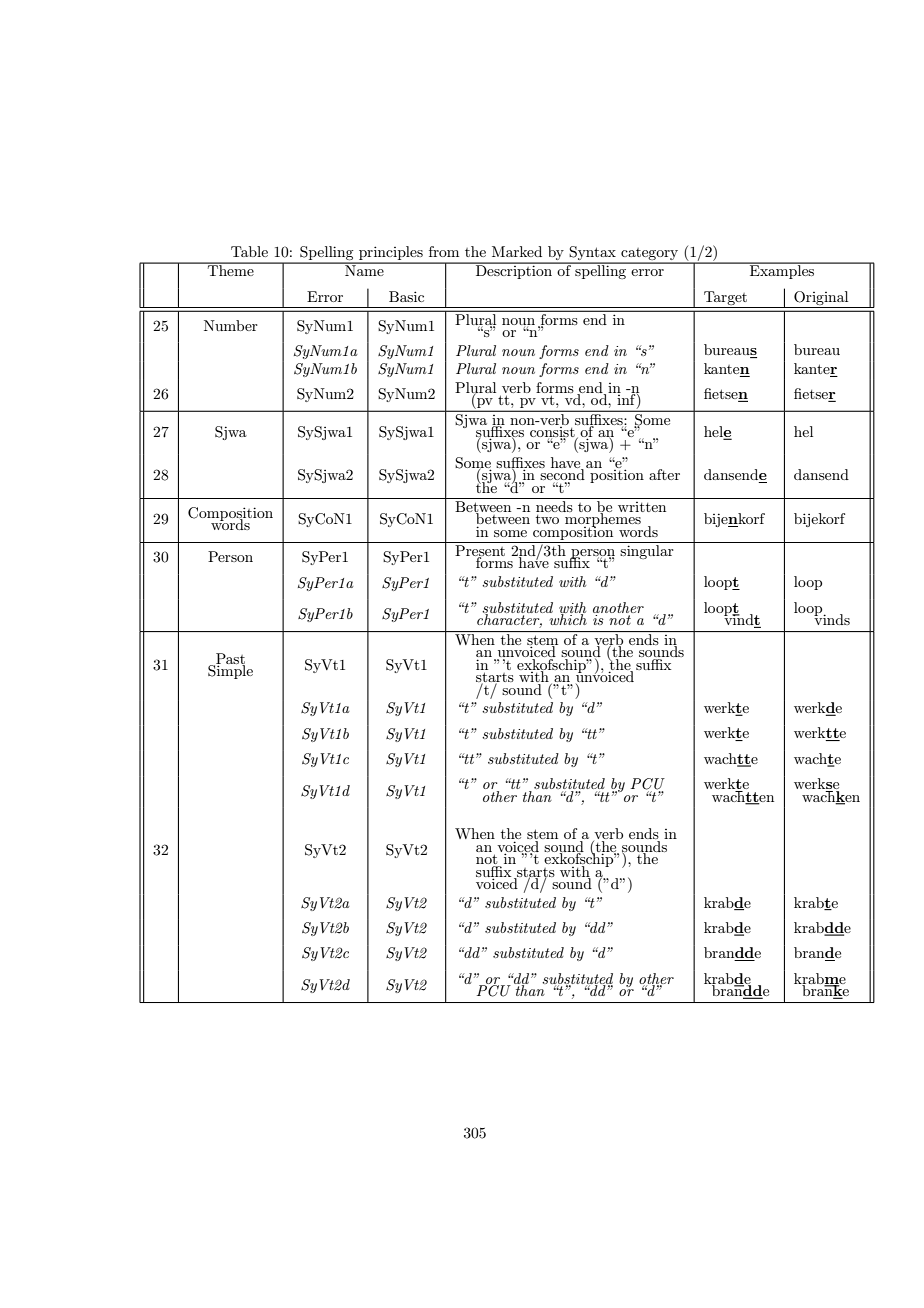  I want to click on Table, so click(249, 251).
